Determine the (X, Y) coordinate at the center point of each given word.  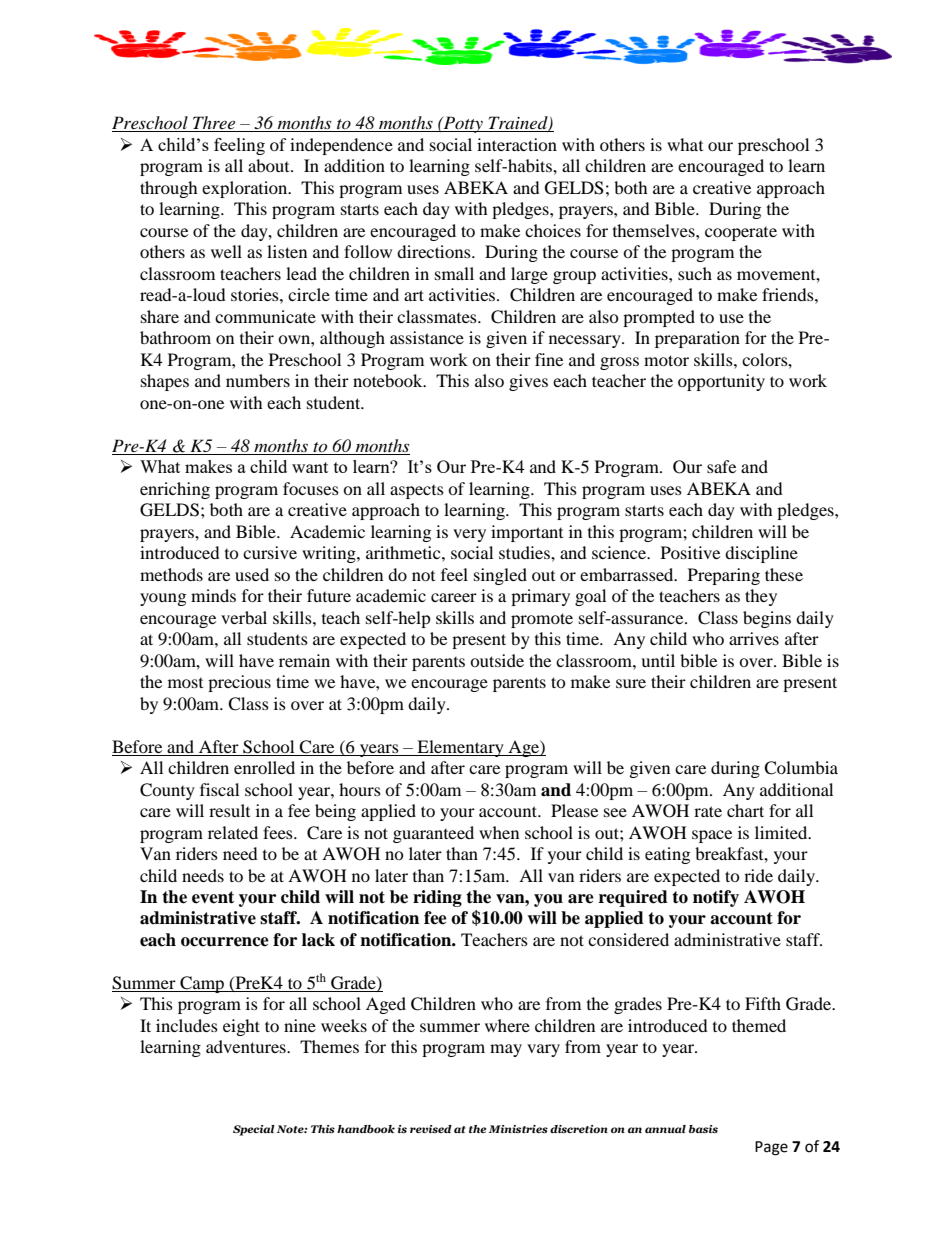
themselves (655, 230)
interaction (517, 144)
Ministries (518, 1129)
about (270, 165)
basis (703, 1129)
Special (254, 1130)
